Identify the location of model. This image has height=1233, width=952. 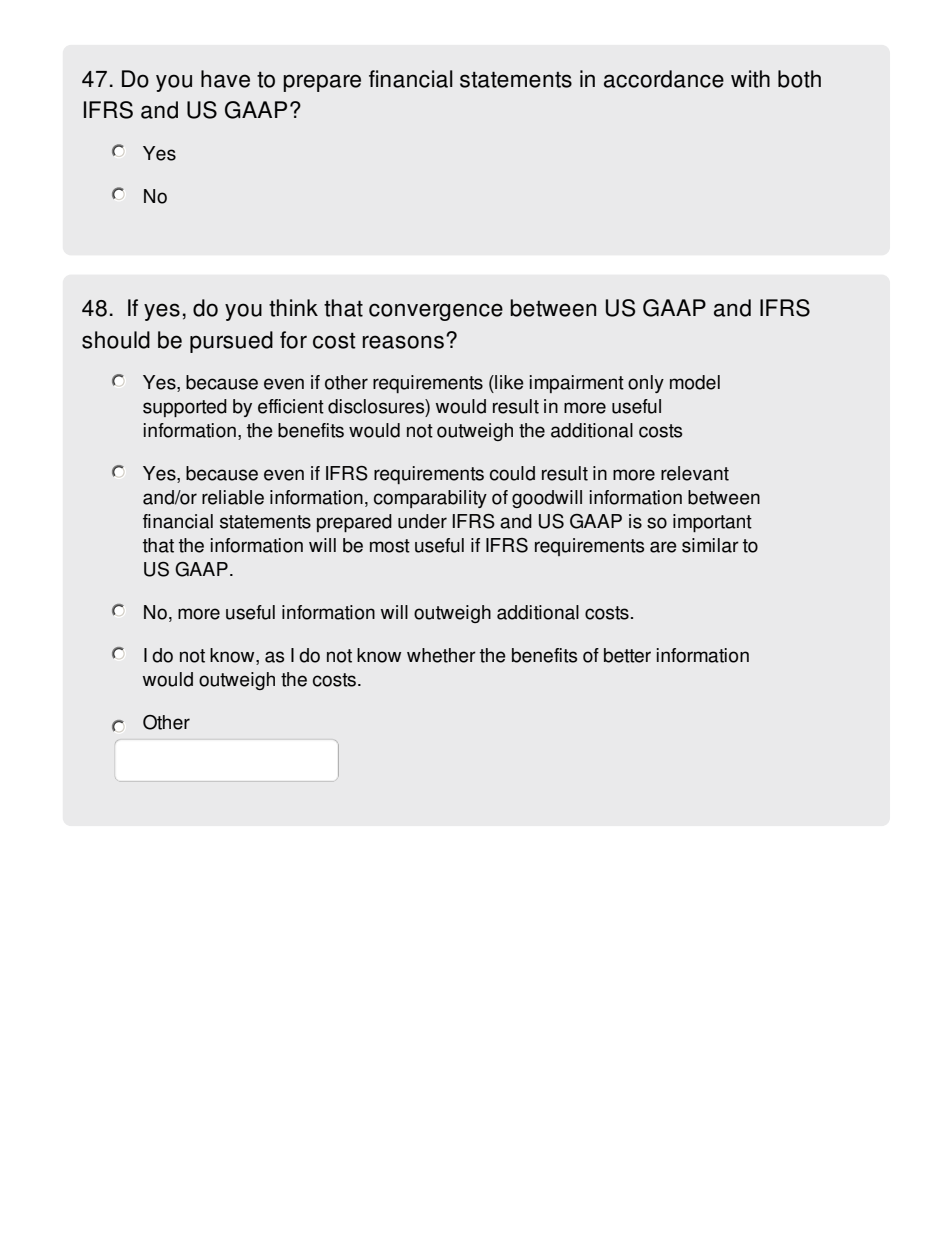
(695, 382).
